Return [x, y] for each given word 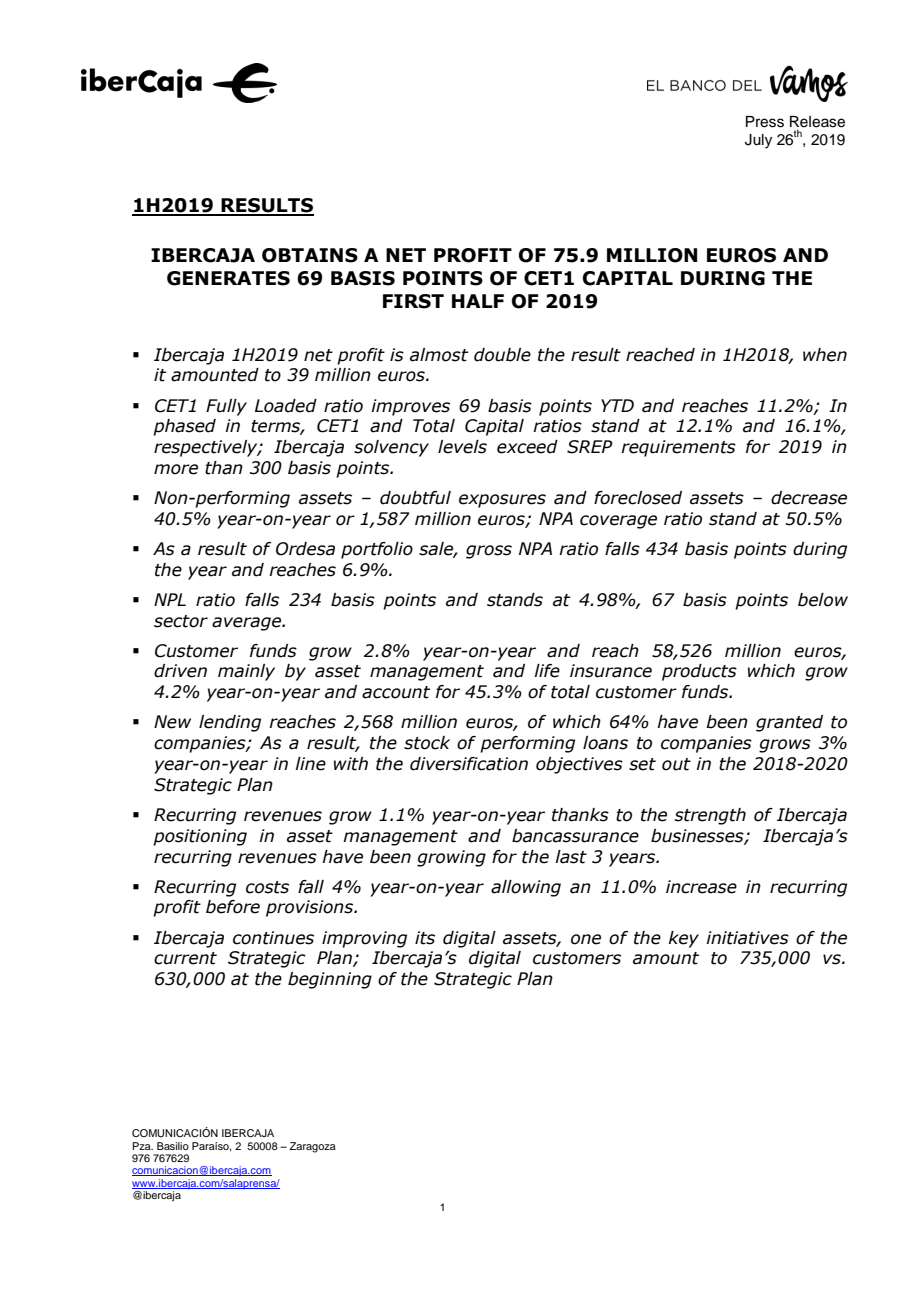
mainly [246, 672]
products [699, 672]
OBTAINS [310, 255]
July [758, 141]
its [425, 938]
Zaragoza [312, 1147]
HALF [478, 301]
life [547, 671]
